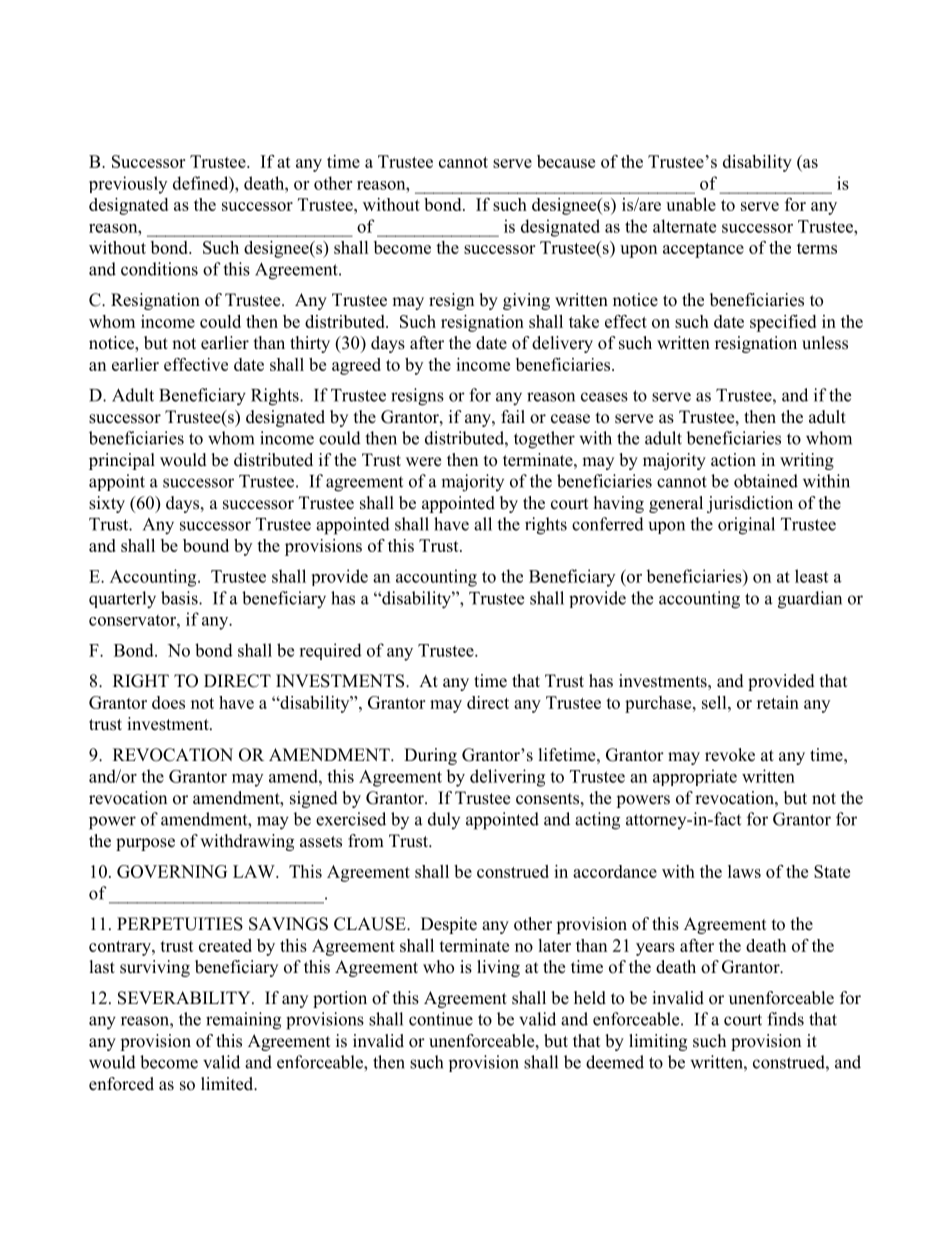 This screenshot has height=1233, width=952. What do you see at coordinates (785, 1019) in the screenshot?
I see `finds` at bounding box center [785, 1019].
